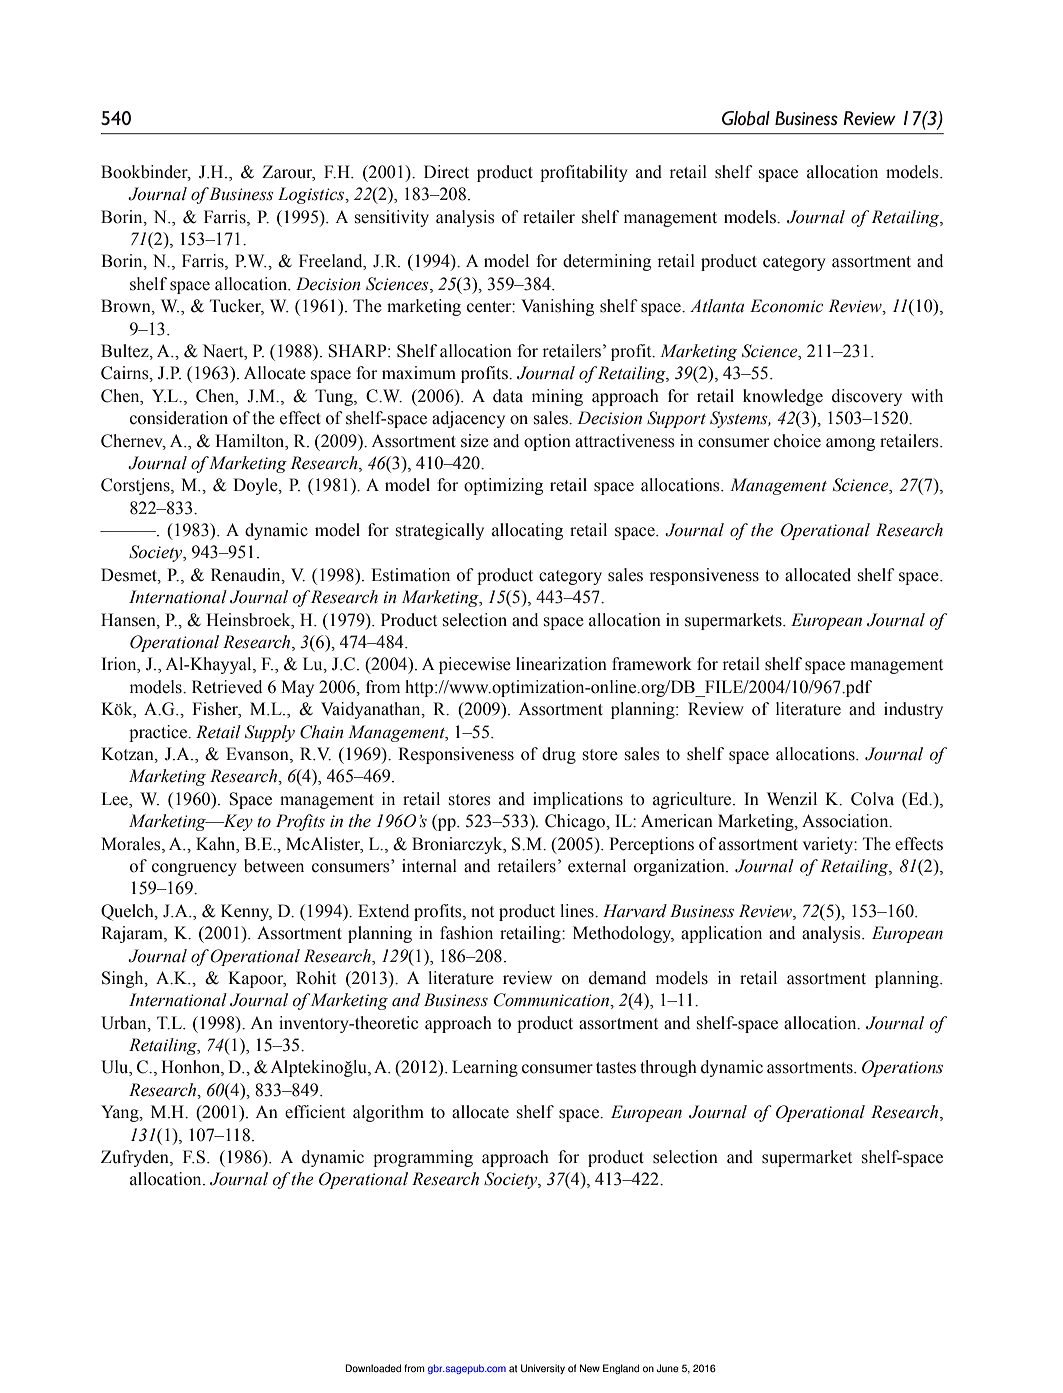  What do you see at coordinates (446, 172) in the screenshot?
I see `Direct` at bounding box center [446, 172].
